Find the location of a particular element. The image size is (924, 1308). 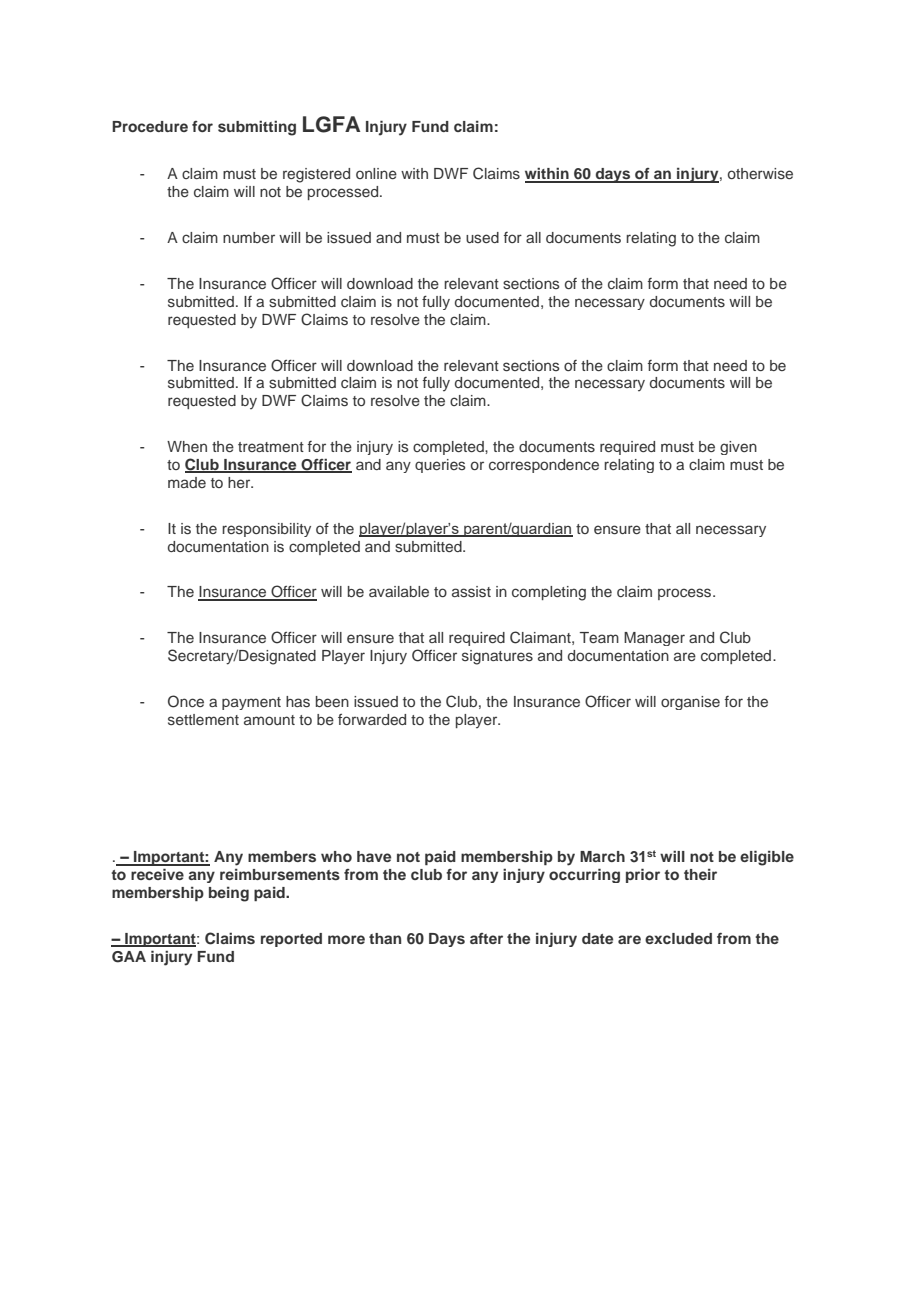

otherwise is located at coordinates (760, 173).
